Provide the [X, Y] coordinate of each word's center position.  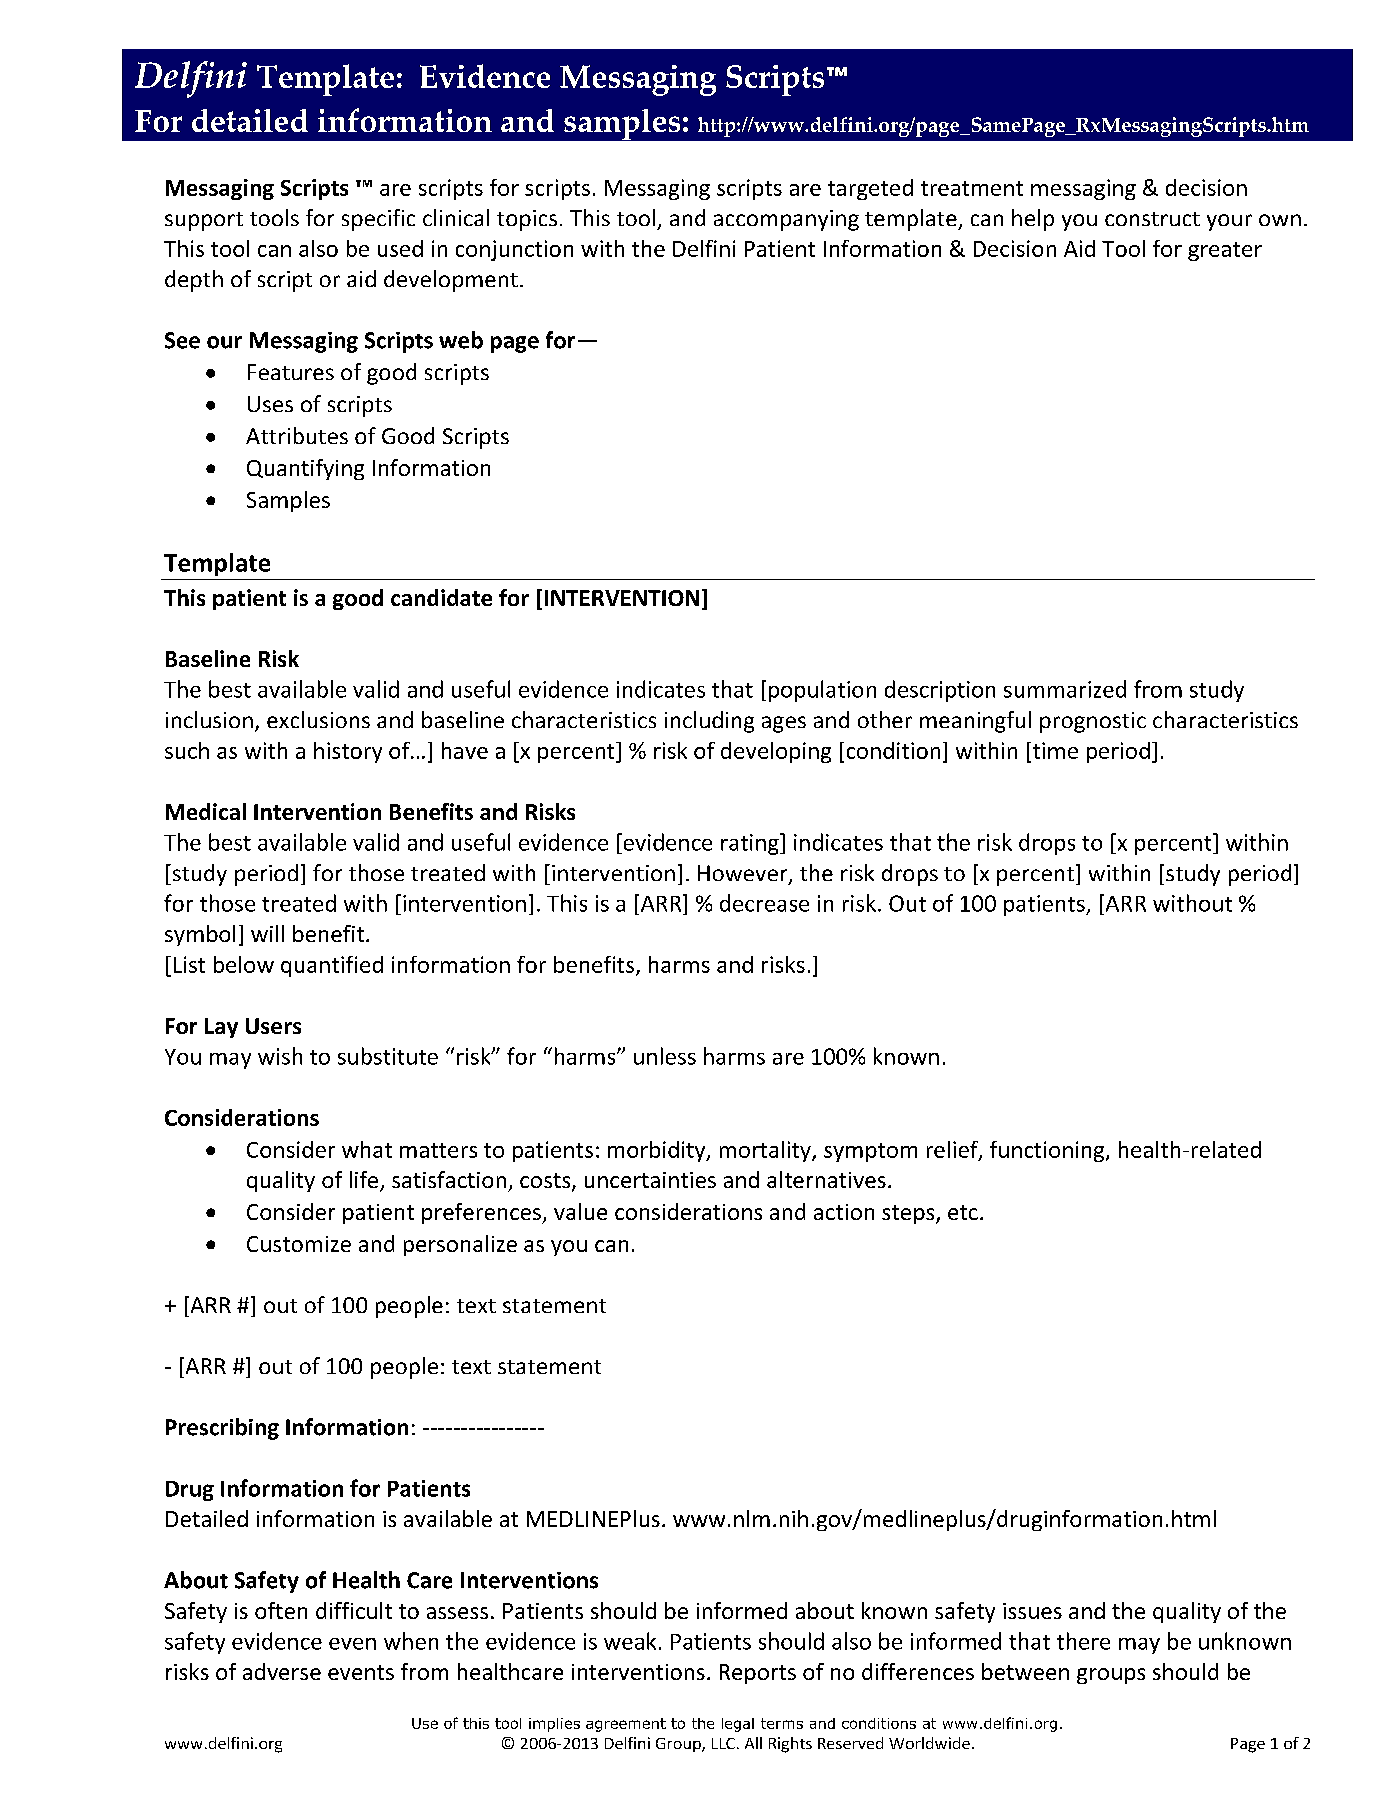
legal [738, 1725]
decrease [764, 903]
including [709, 722]
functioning [1048, 1151]
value [580, 1211]
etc [963, 1212]
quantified [332, 966]
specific [378, 220]
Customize [299, 1244]
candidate [441, 597]
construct [1152, 219]
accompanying [786, 220]
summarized [1065, 689]
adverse [282, 1671]
